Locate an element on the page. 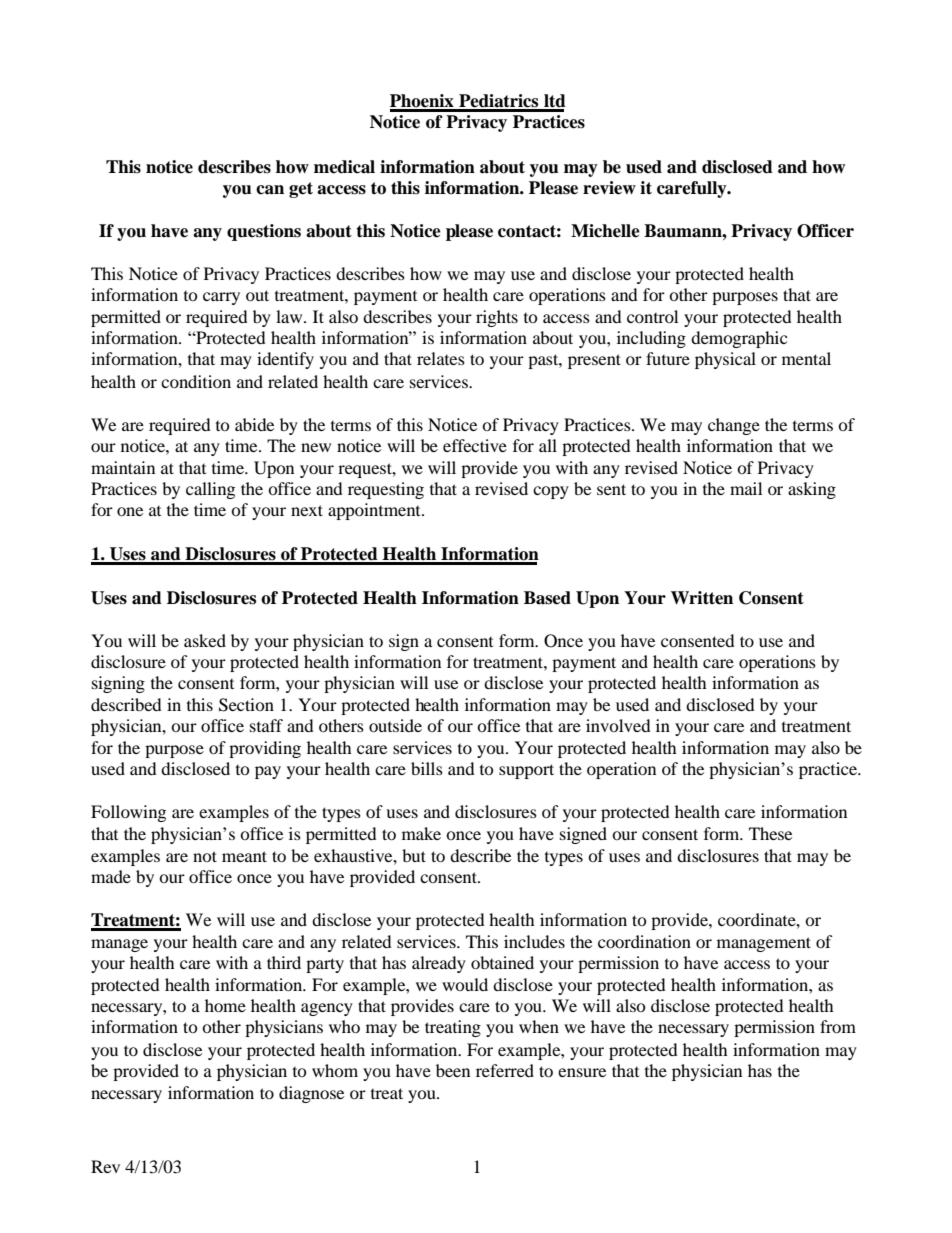 This page has width=952, height=1233. Written is located at coordinates (702, 598).
